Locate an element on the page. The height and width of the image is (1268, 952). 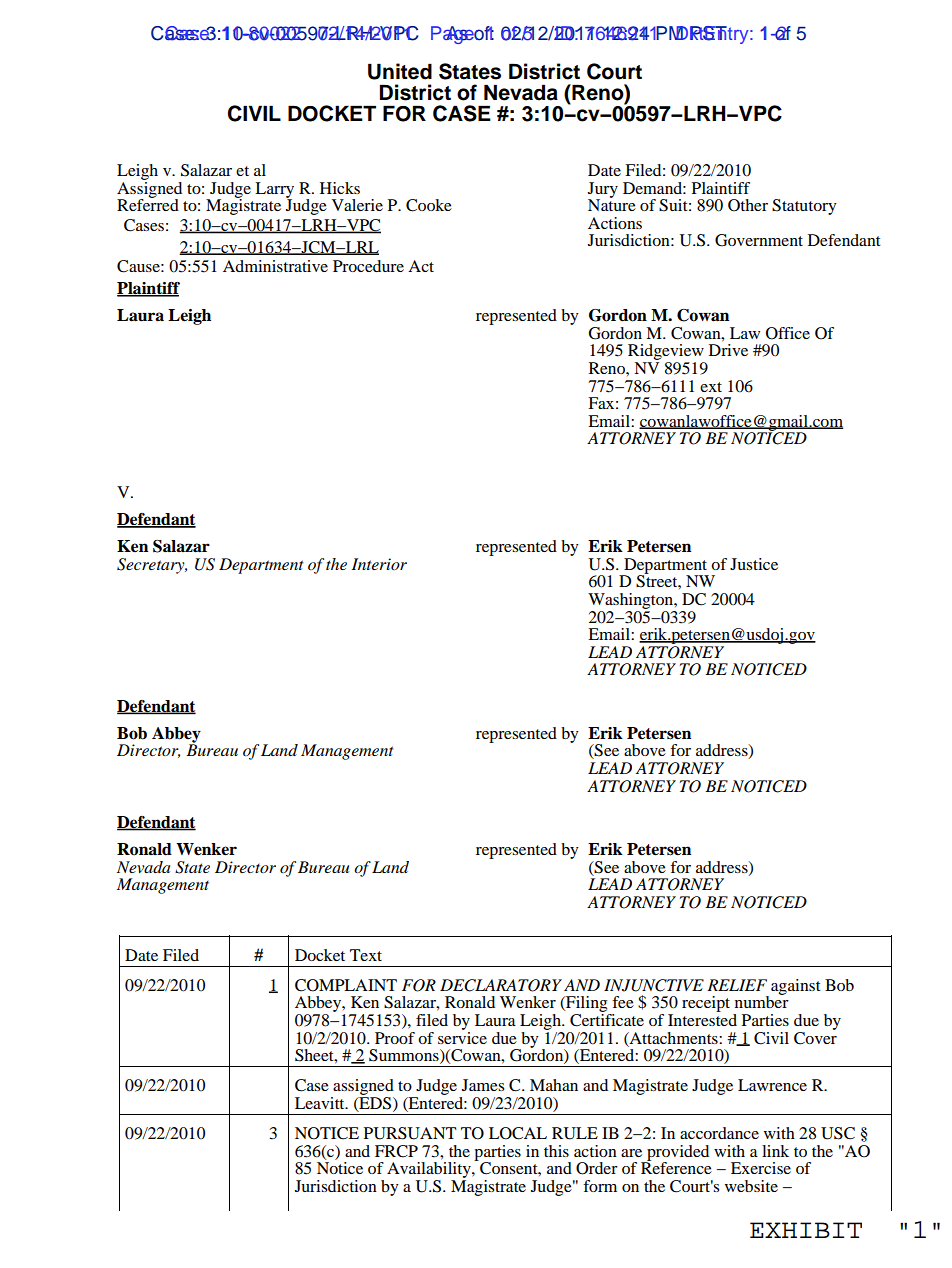
United is located at coordinates (400, 71).
